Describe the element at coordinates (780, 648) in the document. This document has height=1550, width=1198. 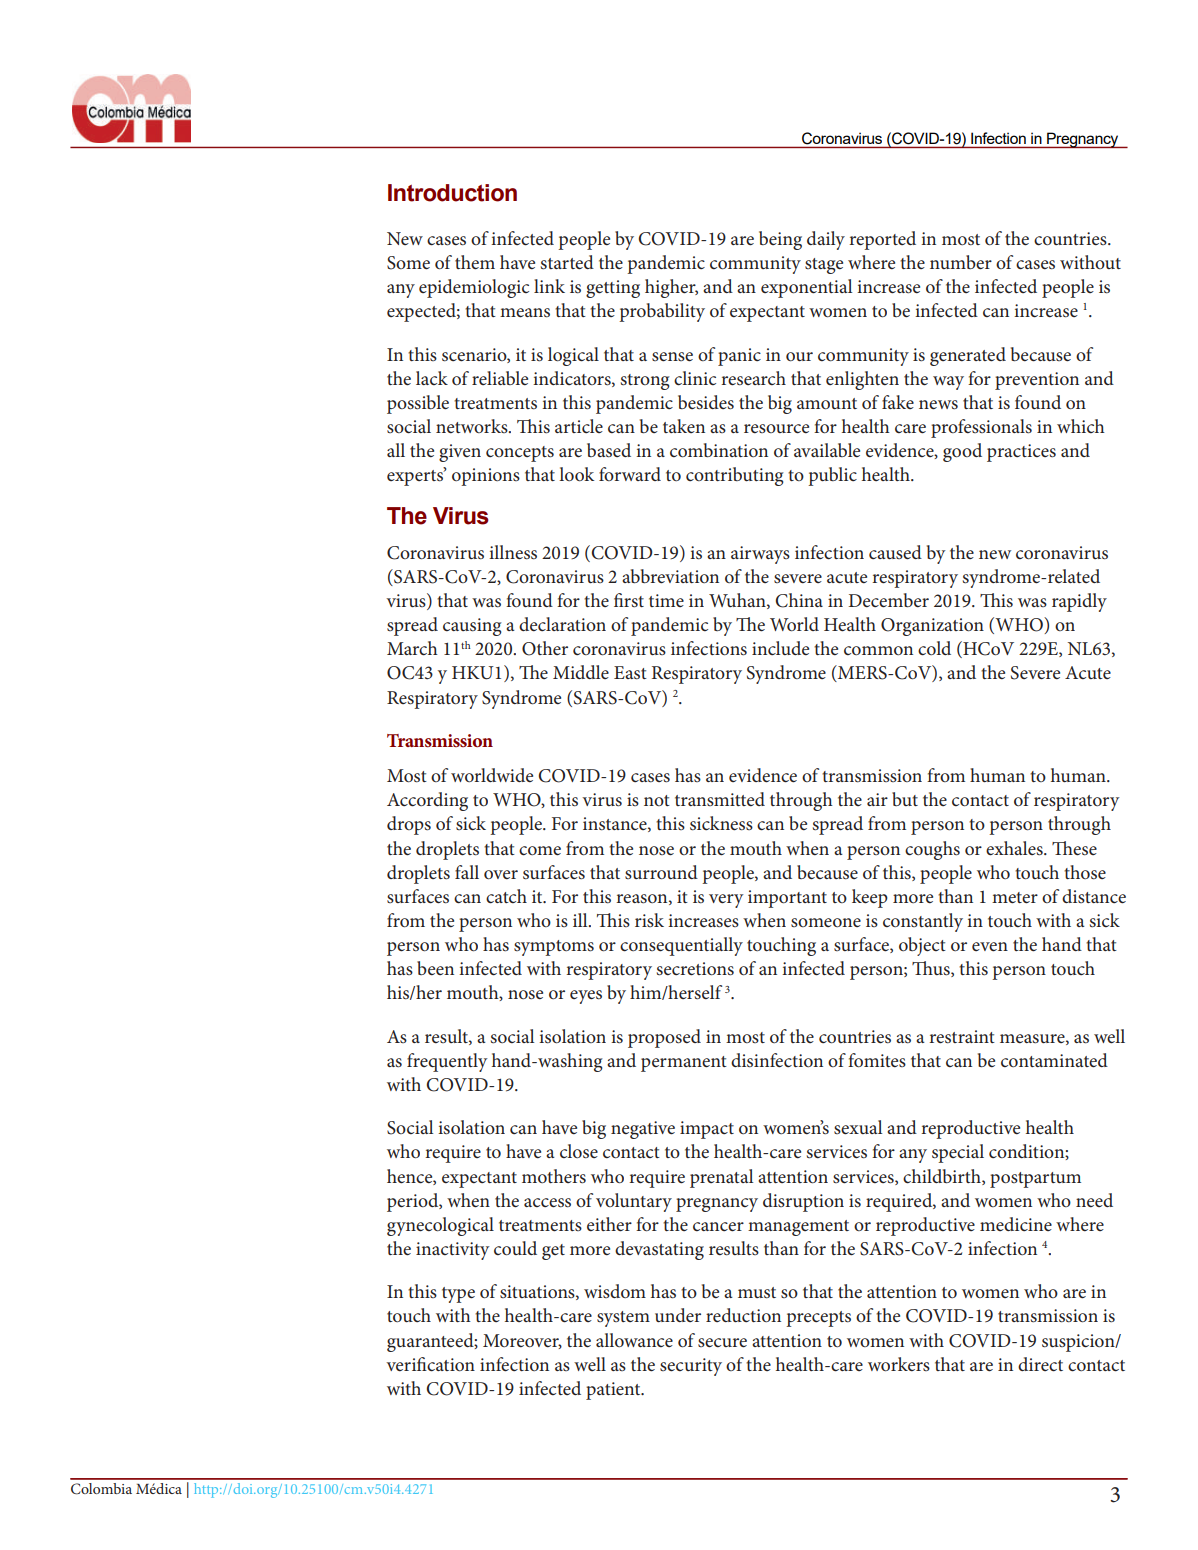
I see `include` at that location.
